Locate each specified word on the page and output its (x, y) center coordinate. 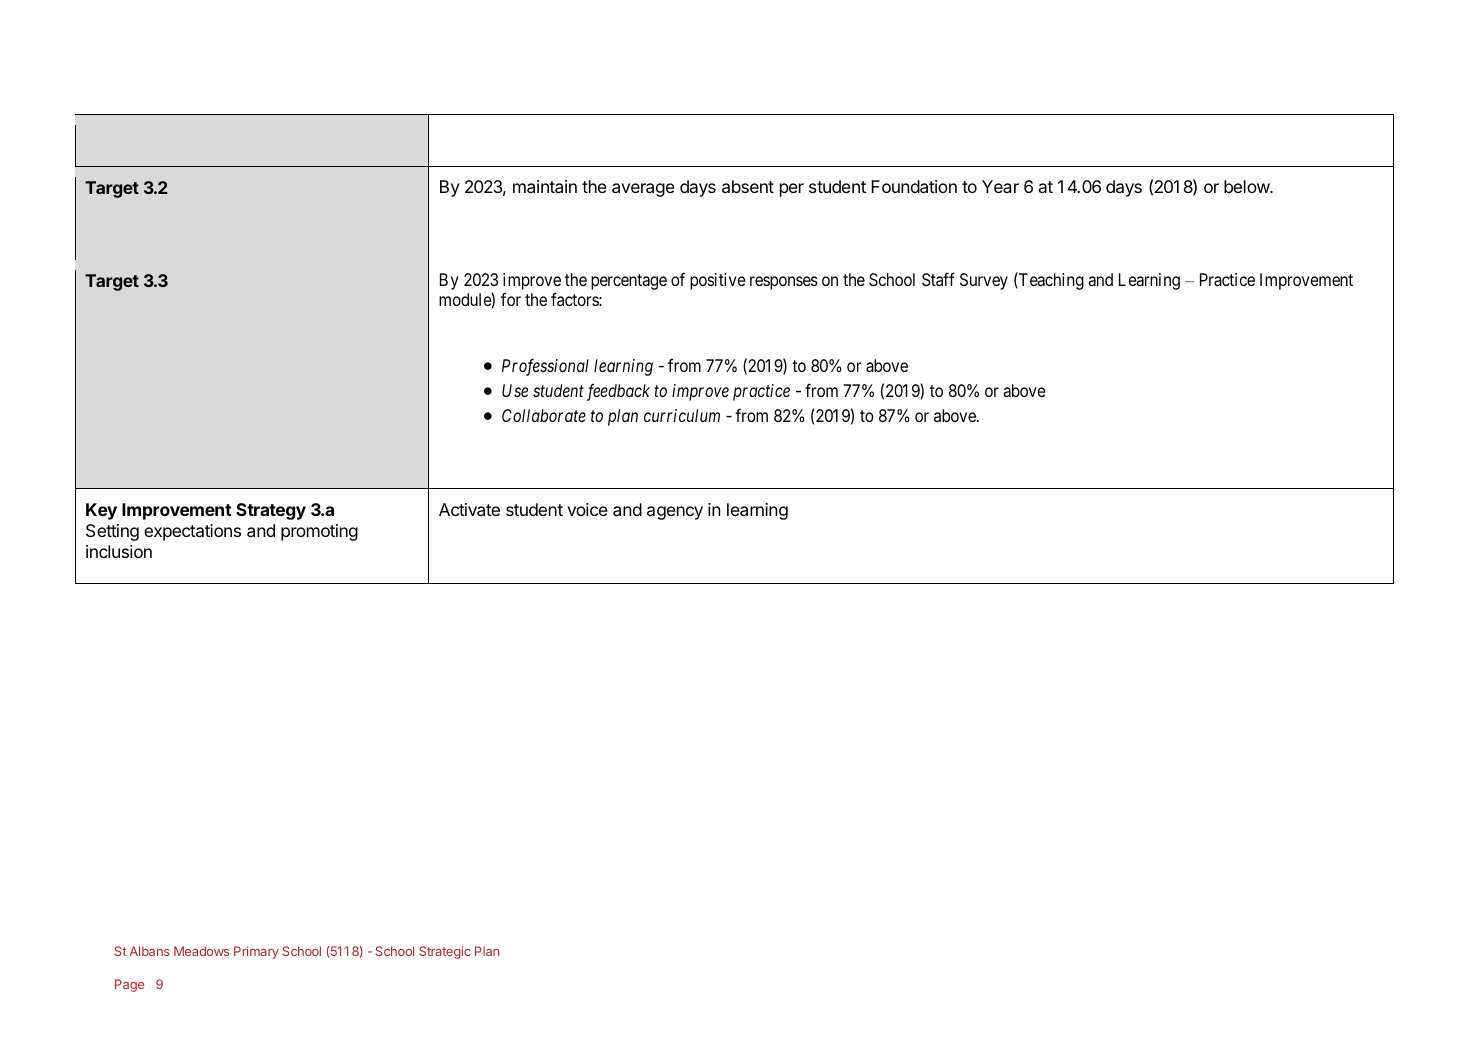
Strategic (445, 952)
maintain (545, 186)
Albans (150, 951)
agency (675, 513)
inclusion (119, 551)
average (643, 190)
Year (1000, 186)
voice (587, 509)
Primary (256, 952)
